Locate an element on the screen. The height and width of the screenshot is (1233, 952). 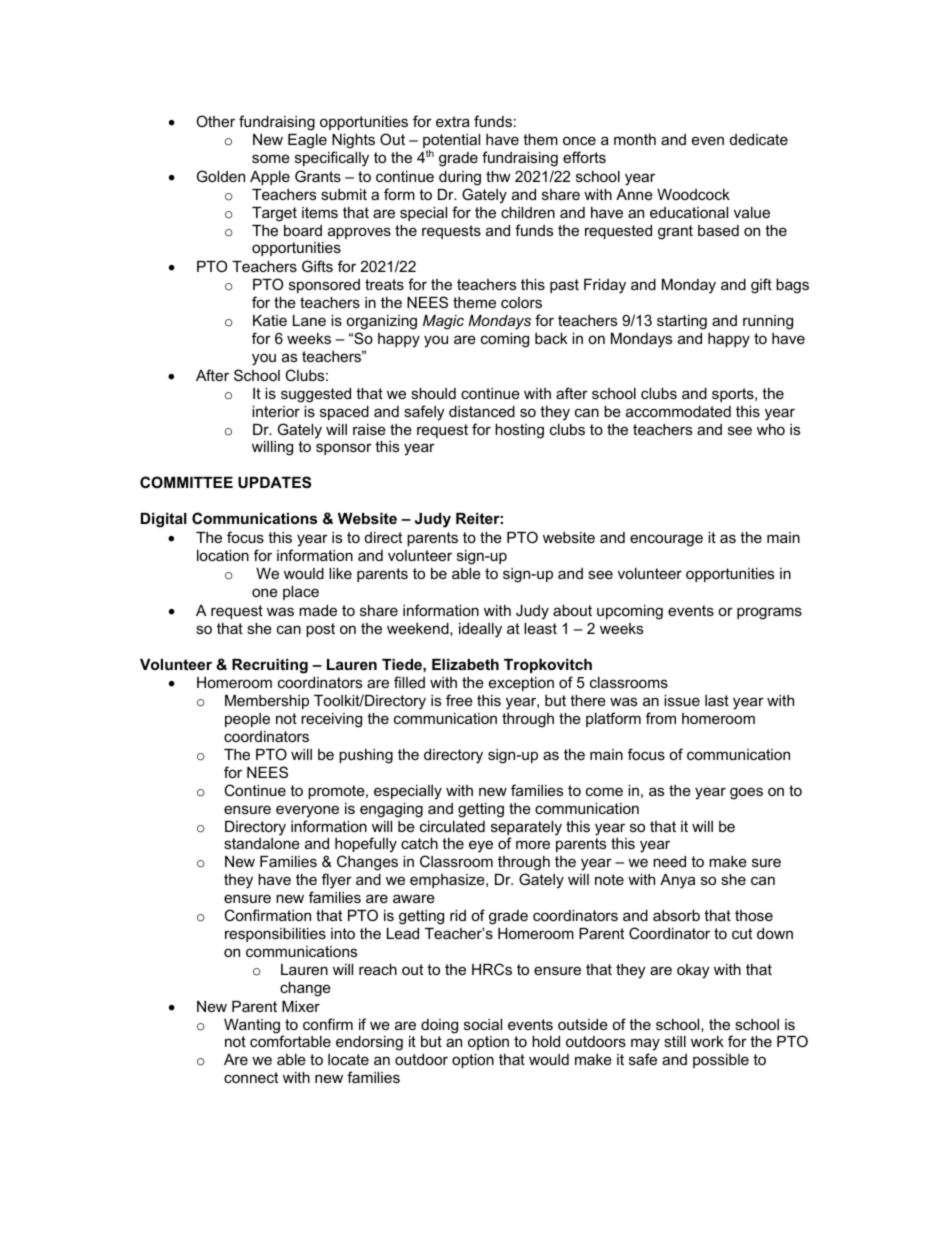
potential is located at coordinates (451, 142).
